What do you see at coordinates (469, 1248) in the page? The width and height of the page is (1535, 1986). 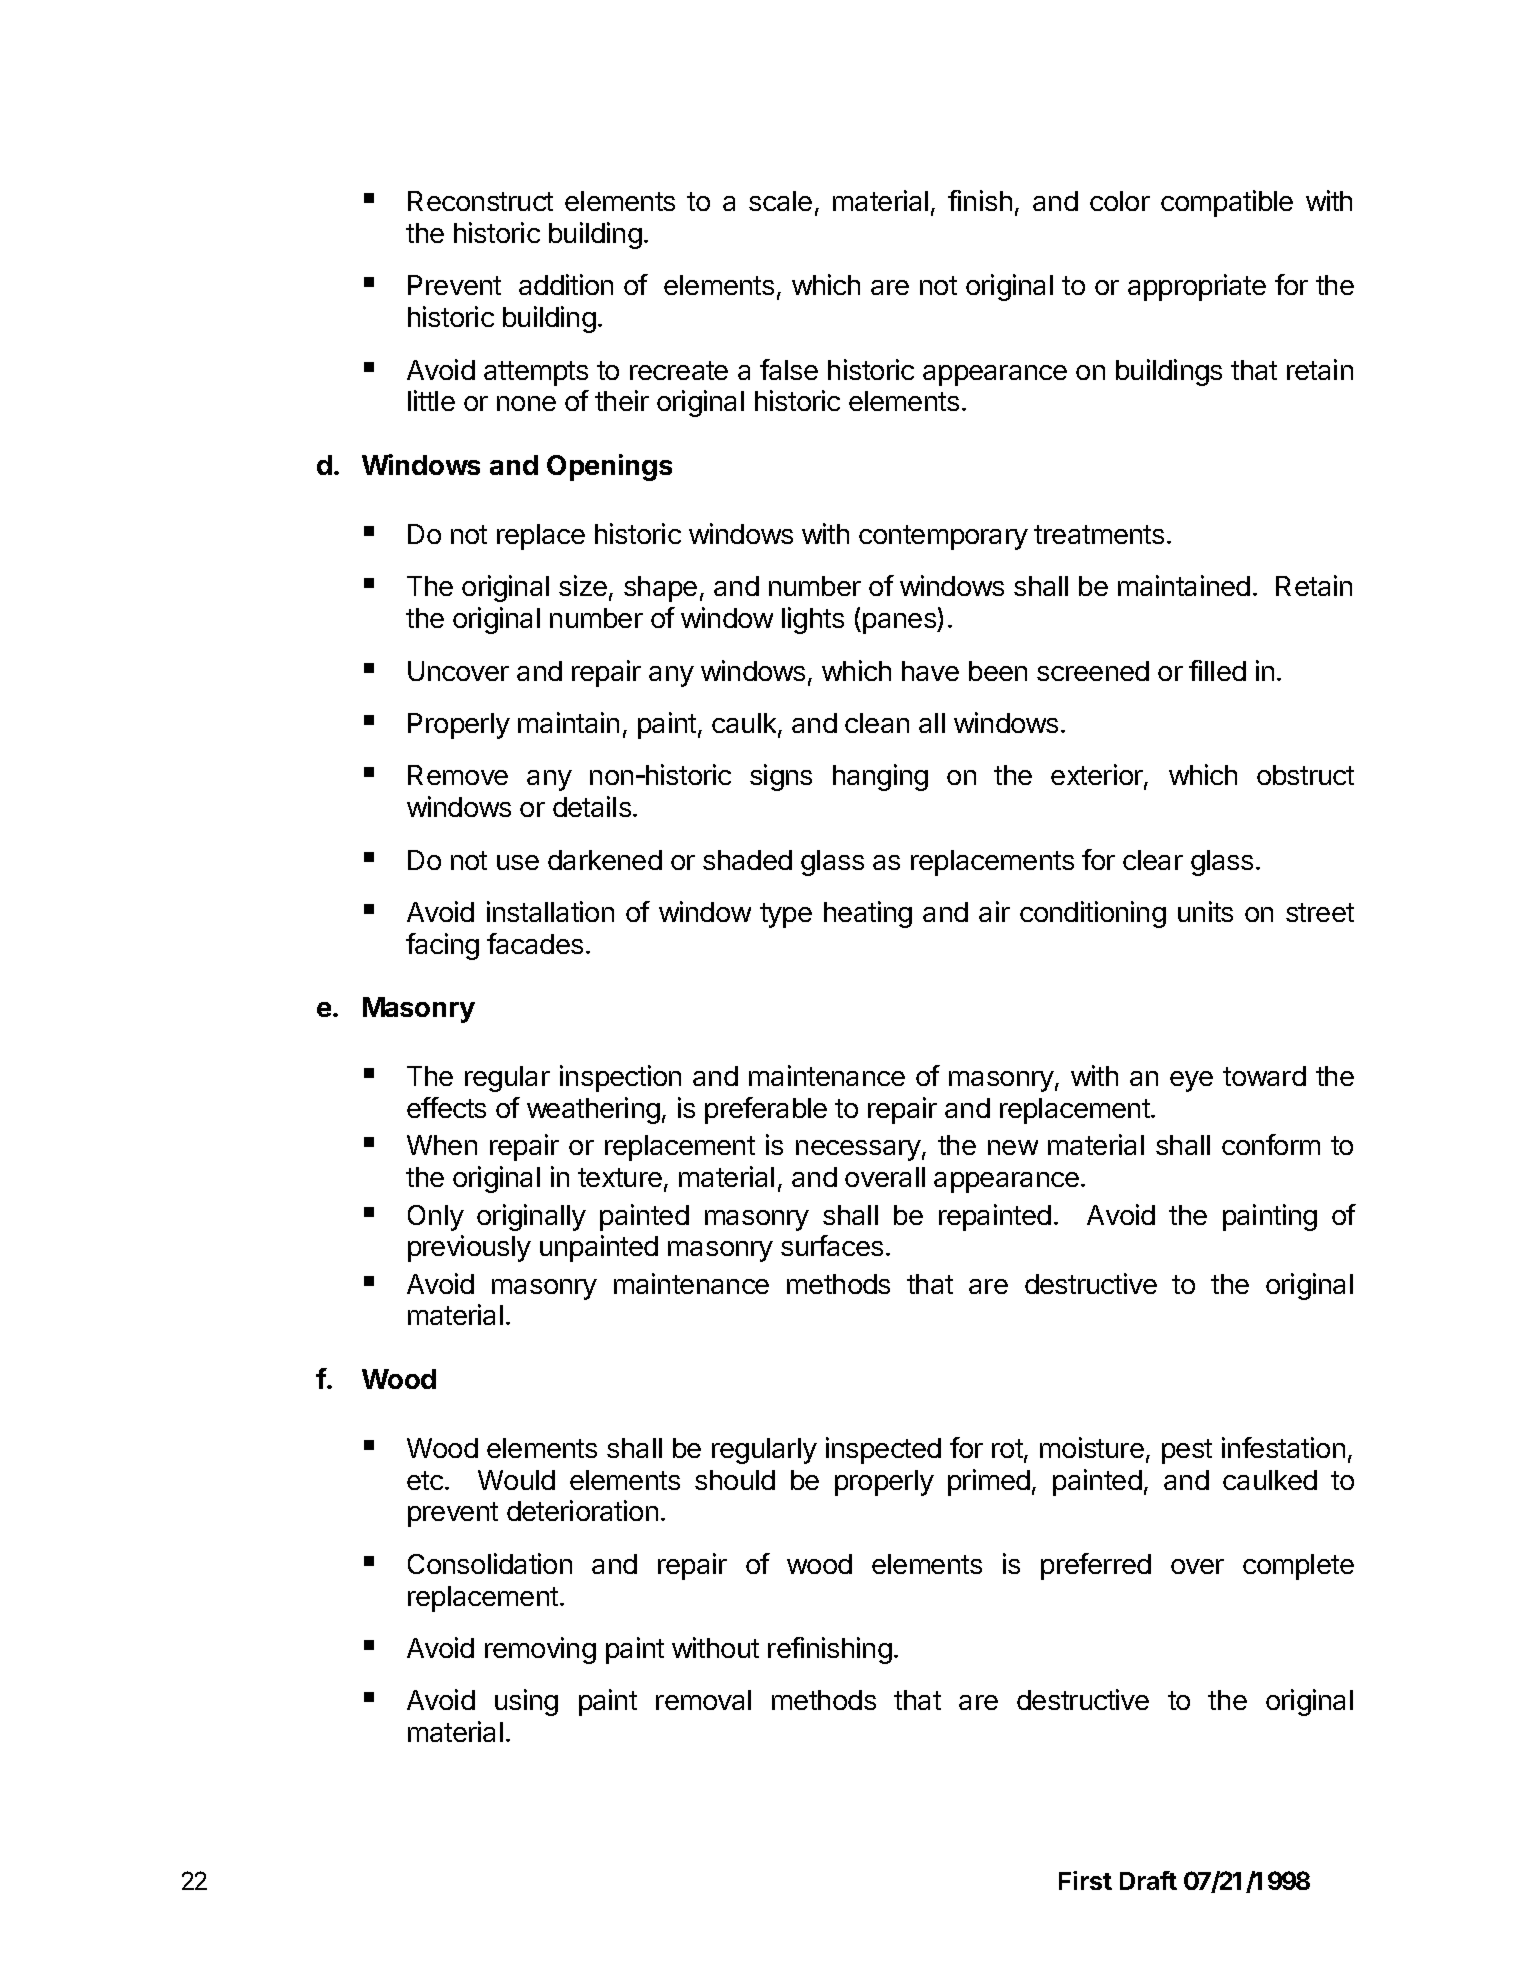 I see `previously` at bounding box center [469, 1248].
